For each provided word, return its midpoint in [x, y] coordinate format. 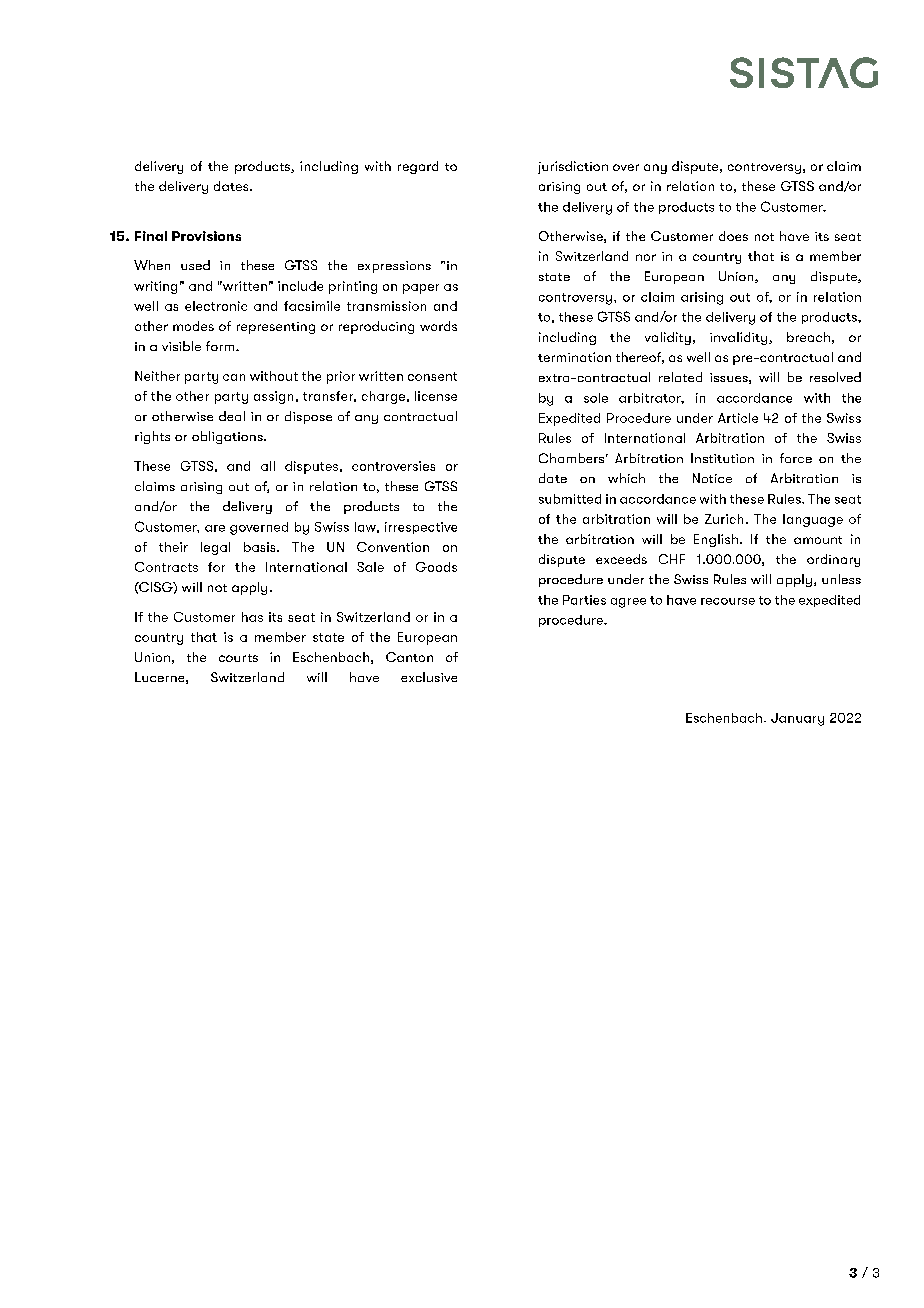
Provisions [206, 236]
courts [238, 658]
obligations [228, 437]
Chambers [571, 458]
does [733, 236]
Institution [722, 458]
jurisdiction [573, 167]
